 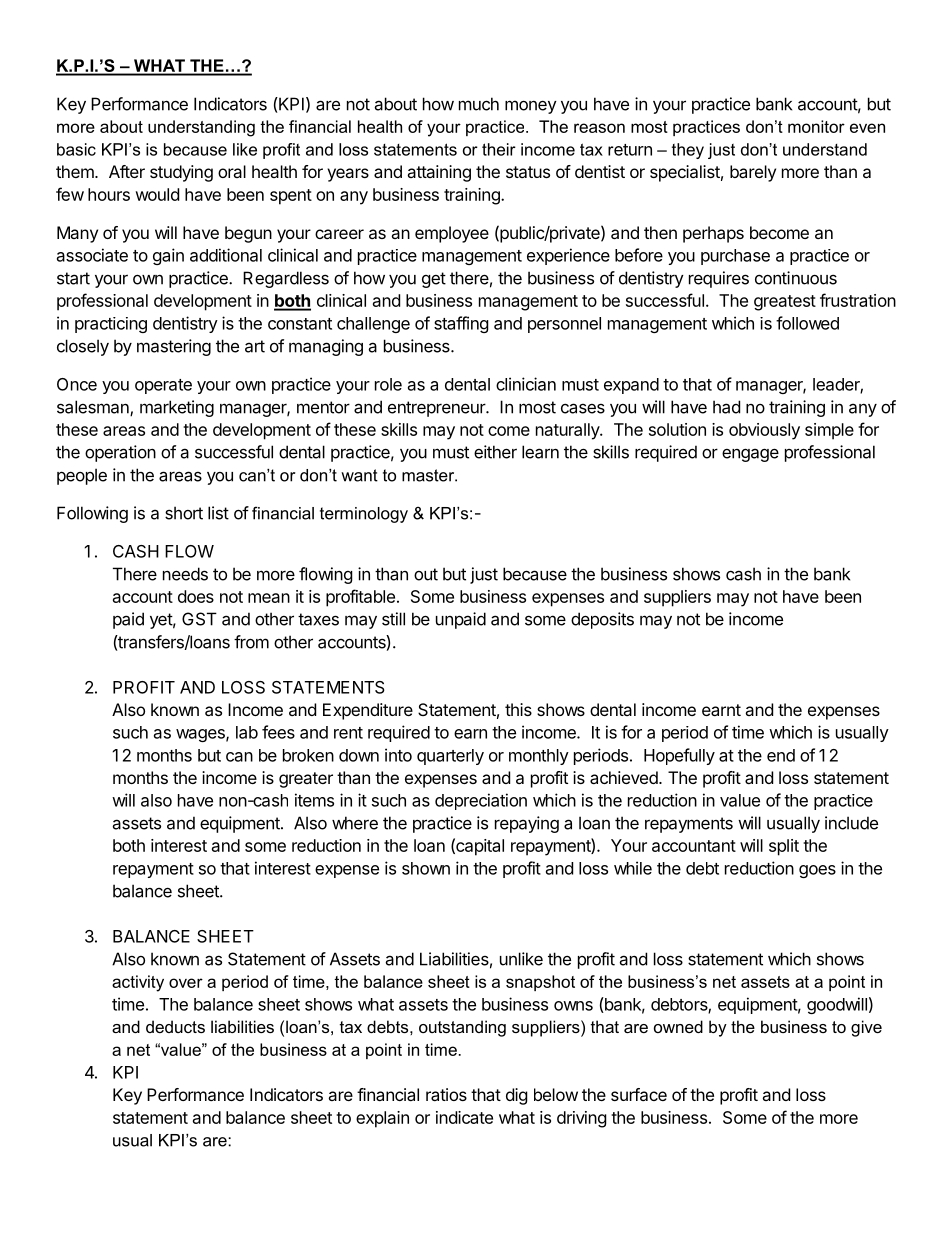 What do you see at coordinates (816, 126) in the screenshot?
I see `monitor` at bounding box center [816, 126].
